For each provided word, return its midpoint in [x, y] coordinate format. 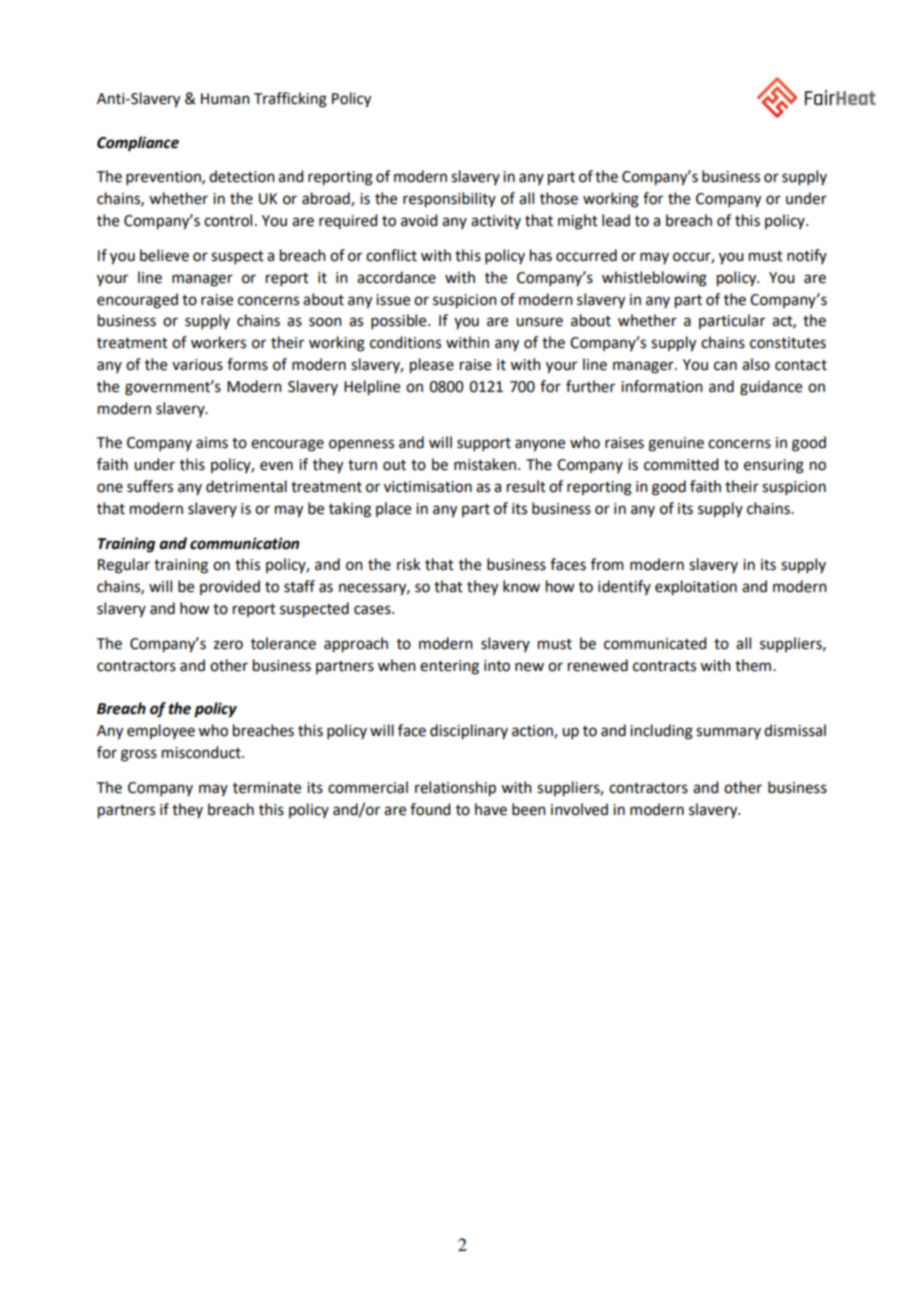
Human [225, 99]
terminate [267, 788]
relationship [455, 789]
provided [230, 587]
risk [408, 564]
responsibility [449, 200]
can [725, 366]
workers [218, 342]
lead [616, 220]
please [432, 366]
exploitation [696, 588]
